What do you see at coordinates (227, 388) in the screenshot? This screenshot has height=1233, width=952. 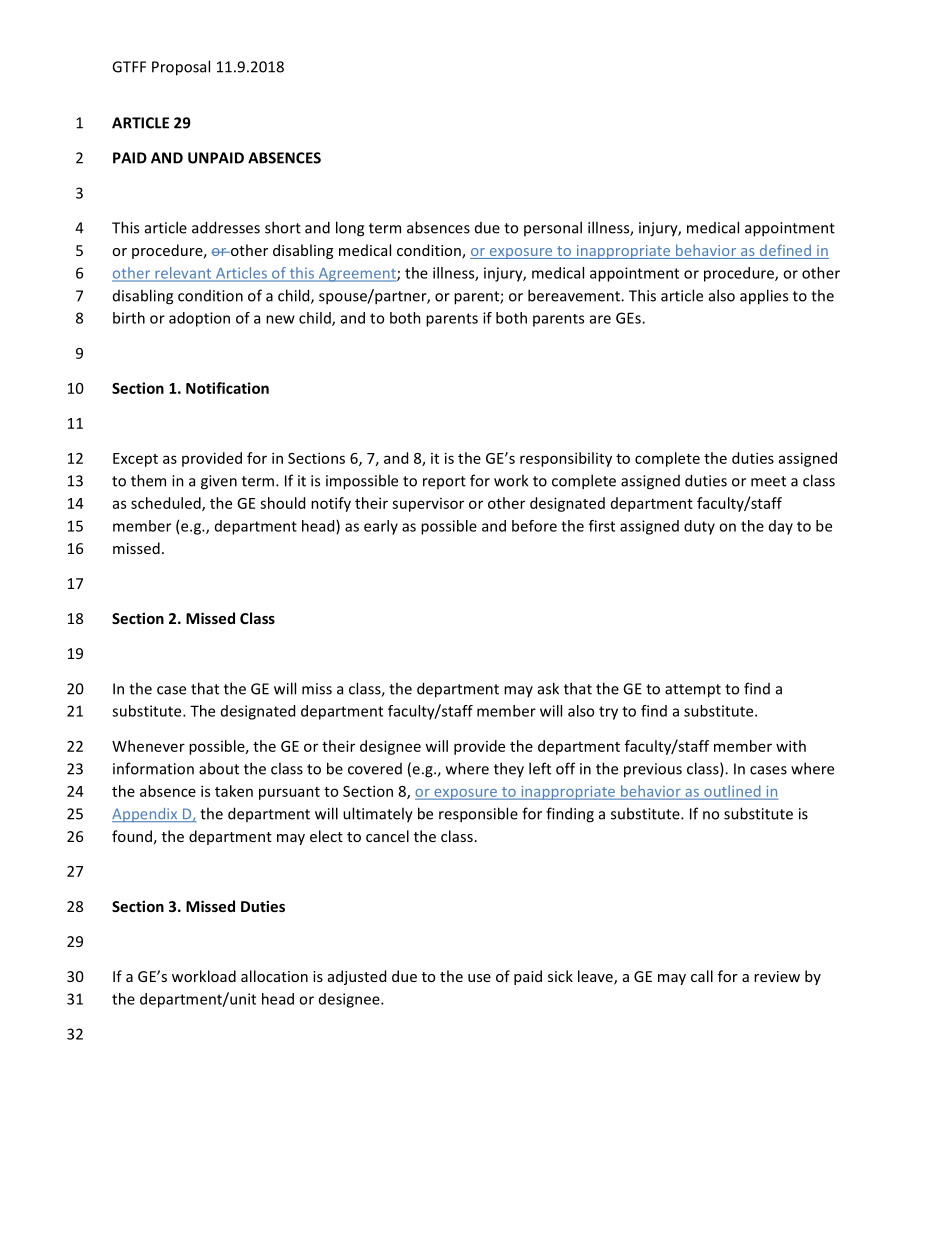 I see `Notification` at bounding box center [227, 388].
